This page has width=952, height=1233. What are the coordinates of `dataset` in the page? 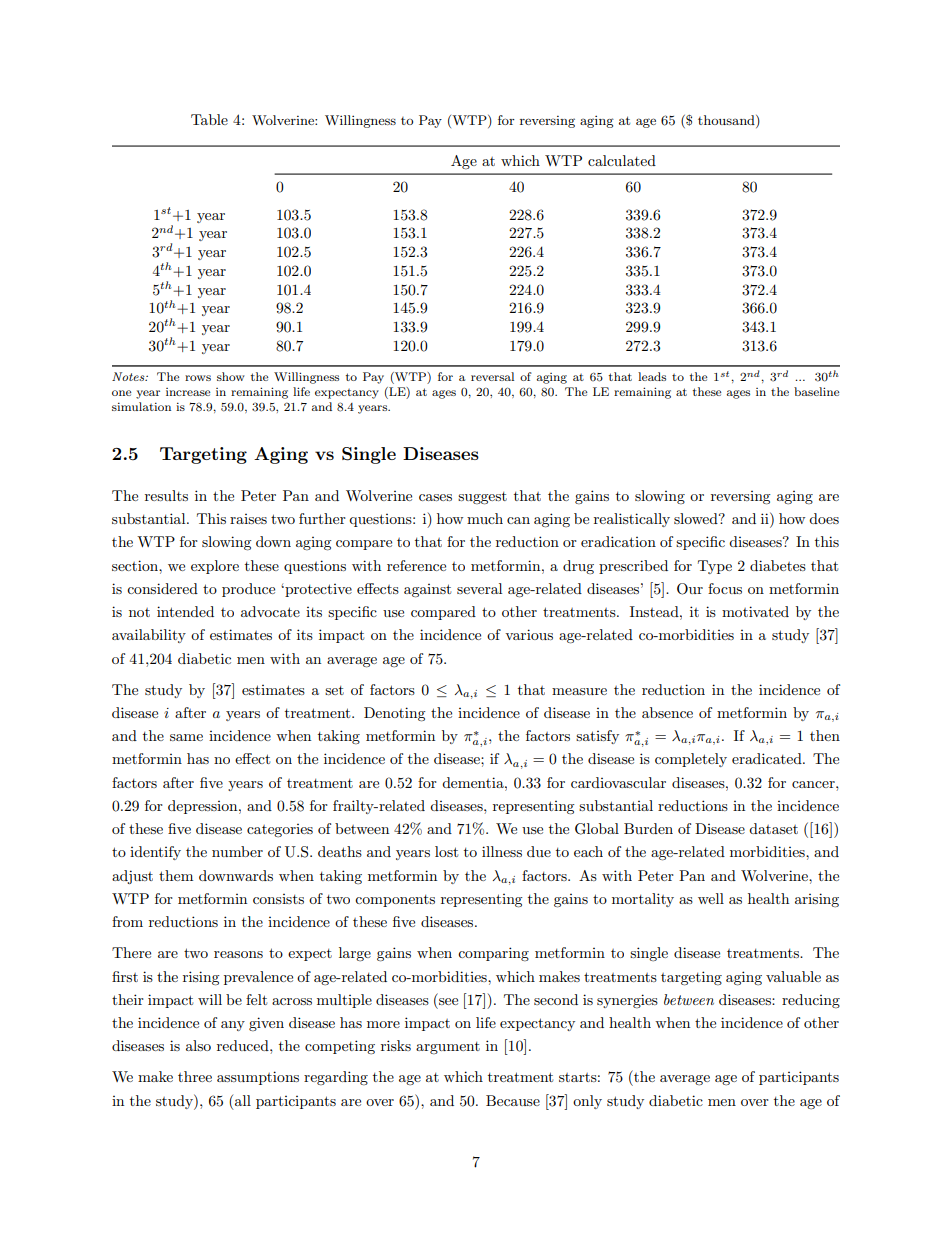 It's located at (773, 828).
